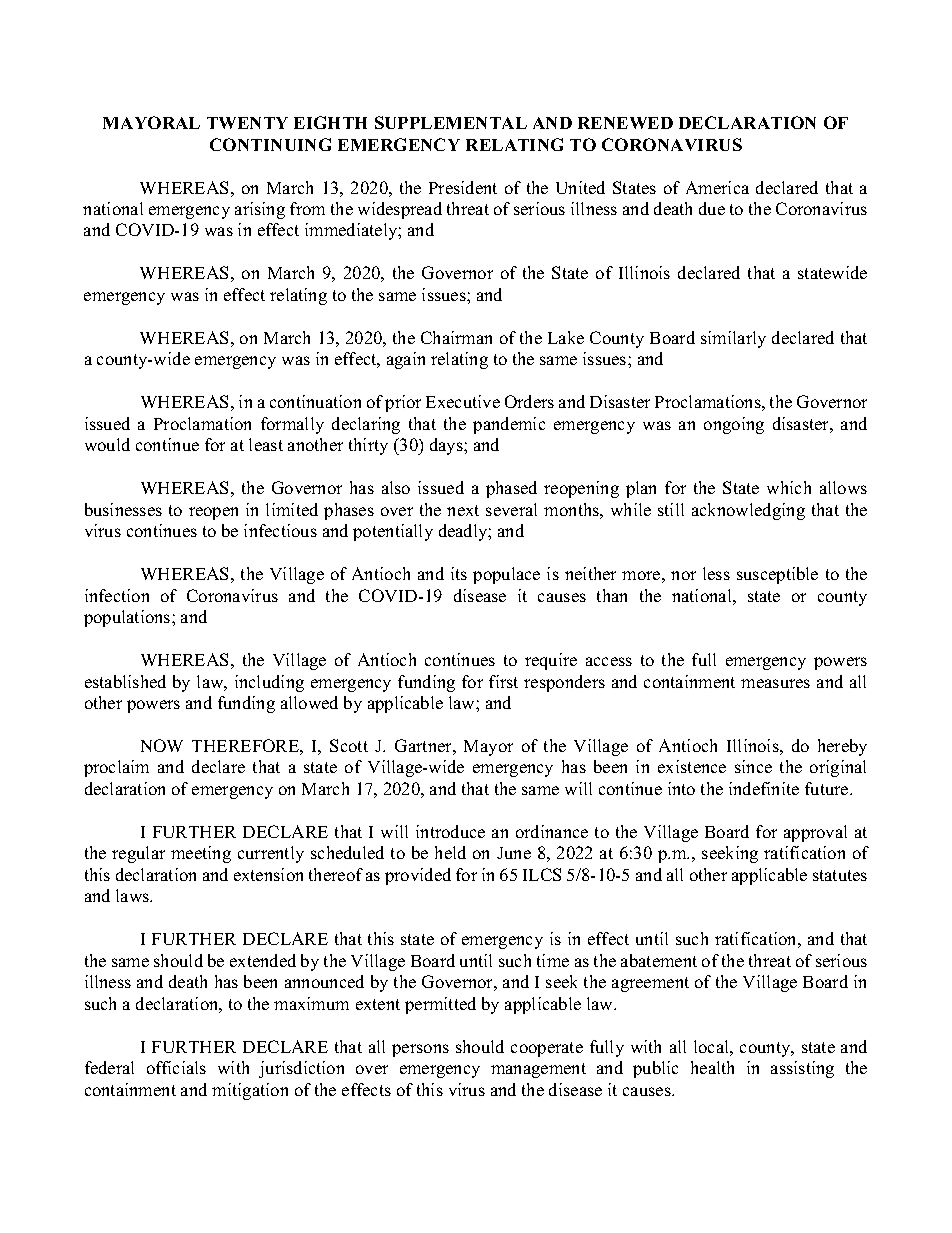 This image has height=1233, width=952. I want to click on its, so click(459, 573).
